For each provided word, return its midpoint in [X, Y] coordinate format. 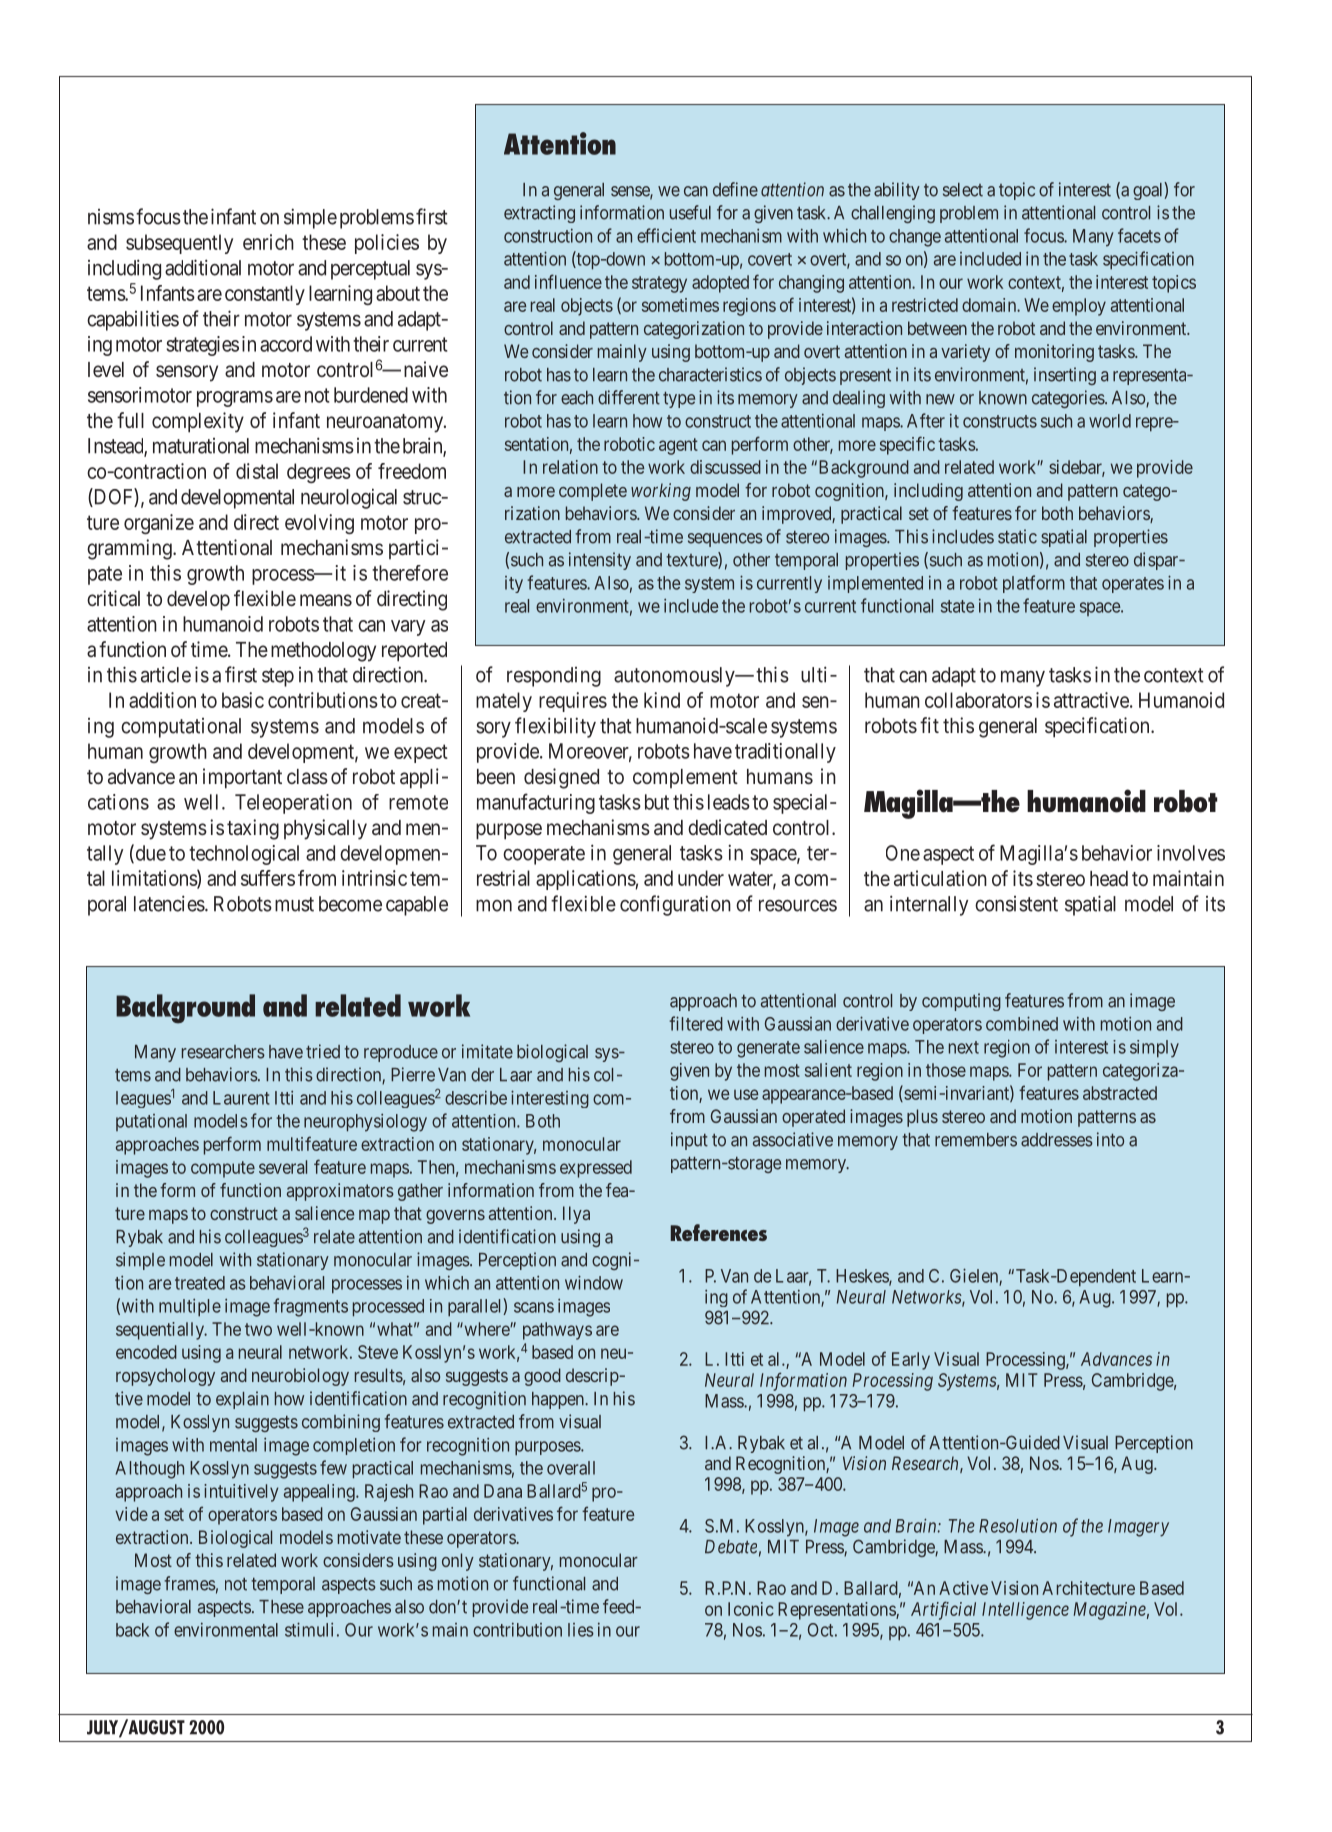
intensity [600, 561]
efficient [666, 235]
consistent [1016, 904]
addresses [1057, 1140]
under [701, 878]
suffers [268, 878]
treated [200, 1283]
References [719, 1232]
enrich [268, 242]
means [326, 600]
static [1017, 536]
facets [1139, 235]
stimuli [309, 1629]
